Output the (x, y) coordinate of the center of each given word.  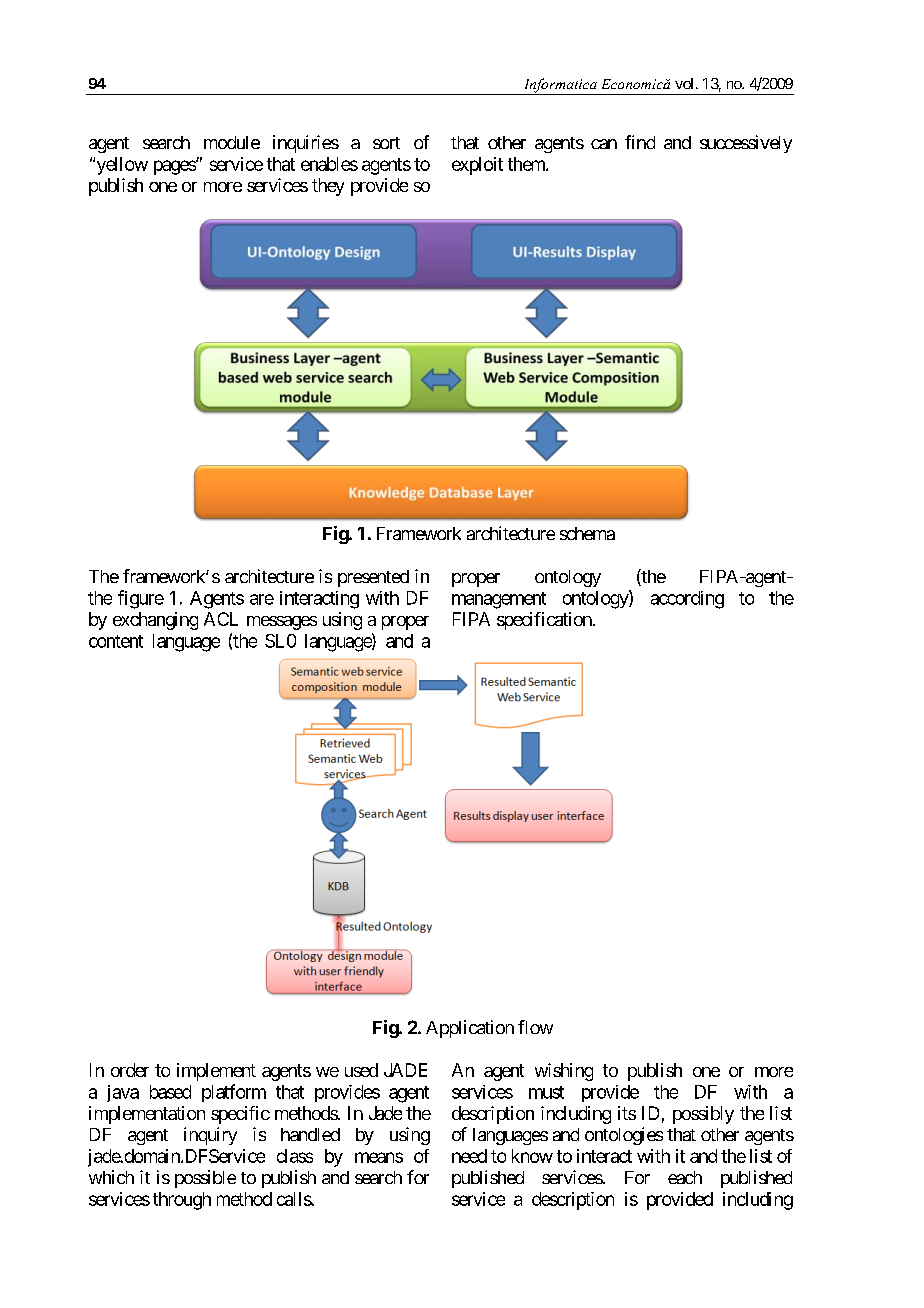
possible (205, 1179)
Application (470, 1029)
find (640, 142)
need (469, 1156)
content (116, 641)
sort (386, 143)
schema (587, 533)
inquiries (306, 144)
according (687, 600)
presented (373, 578)
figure (141, 599)
